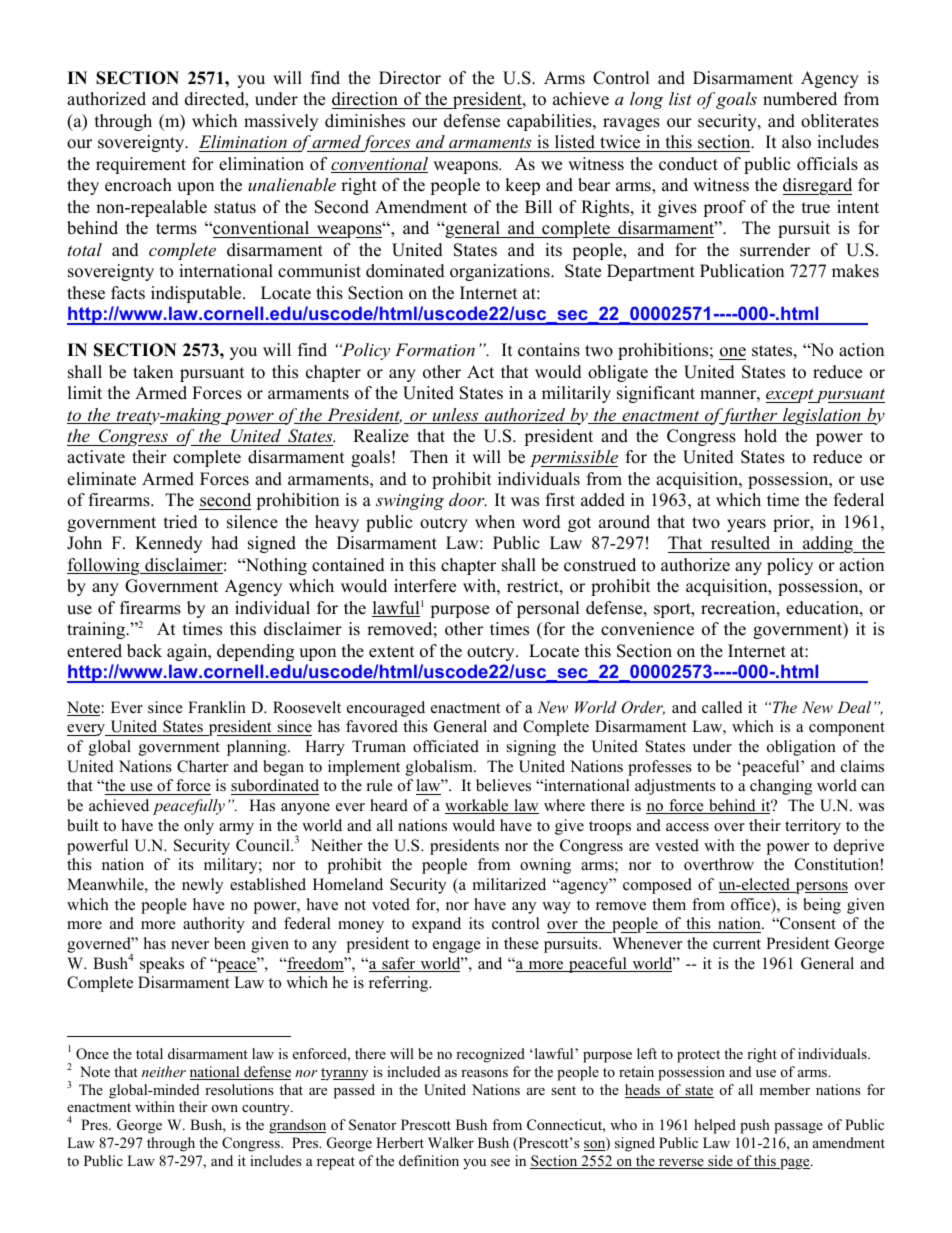  Describe the element at coordinates (239, 1089) in the image. I see `resolutions` at that location.
